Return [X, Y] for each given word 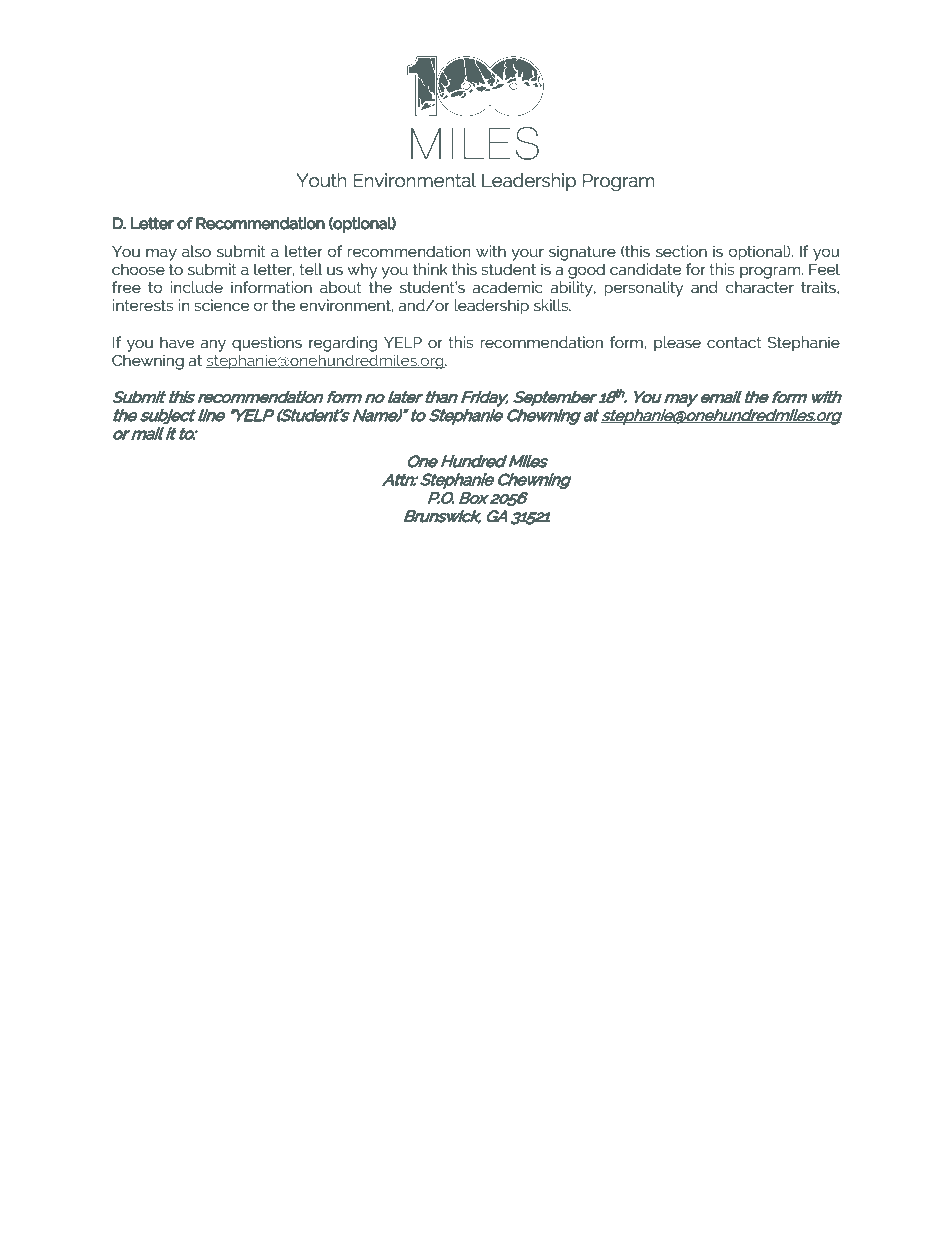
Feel [824, 269]
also [196, 251]
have [177, 342]
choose [138, 269]
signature [582, 253]
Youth [321, 180]
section [681, 251]
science [221, 305]
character [760, 287]
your [527, 254]
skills [552, 305]
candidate [645, 269]
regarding [343, 344]
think [430, 269]
